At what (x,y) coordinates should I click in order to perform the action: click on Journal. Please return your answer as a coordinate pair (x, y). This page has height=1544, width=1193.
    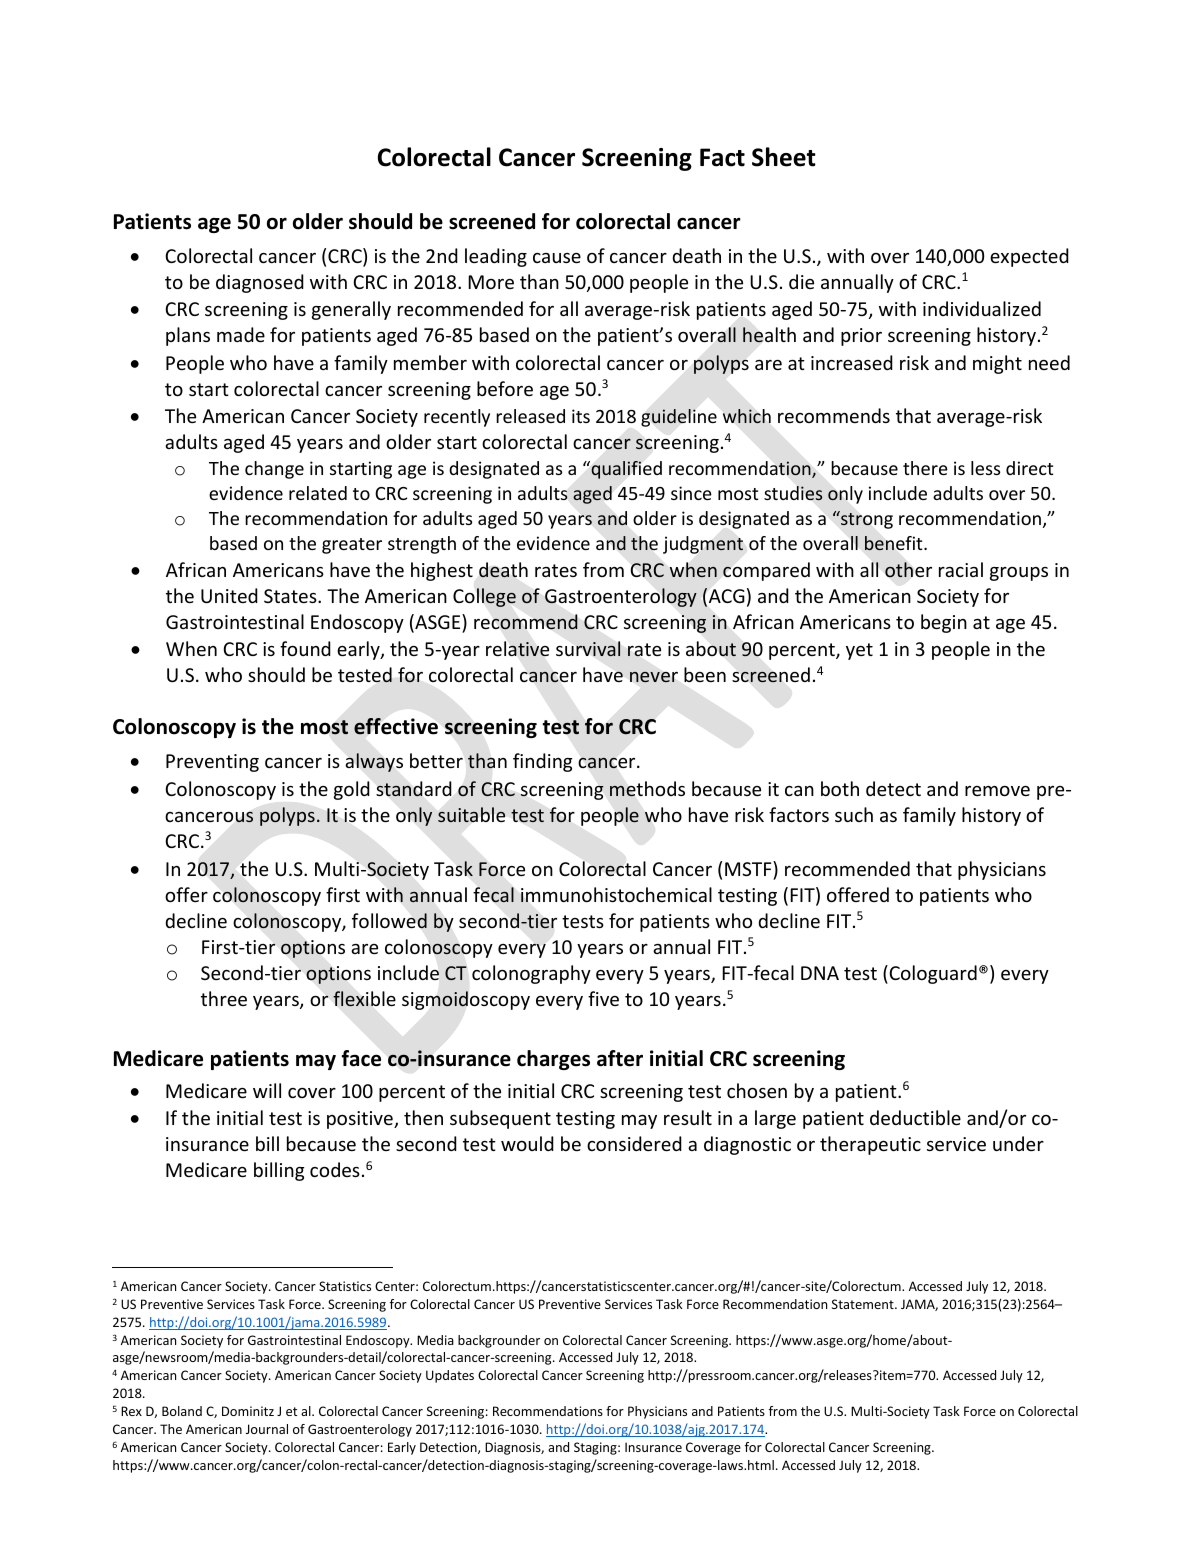
    Looking at the image, I should click on (267, 1429).
